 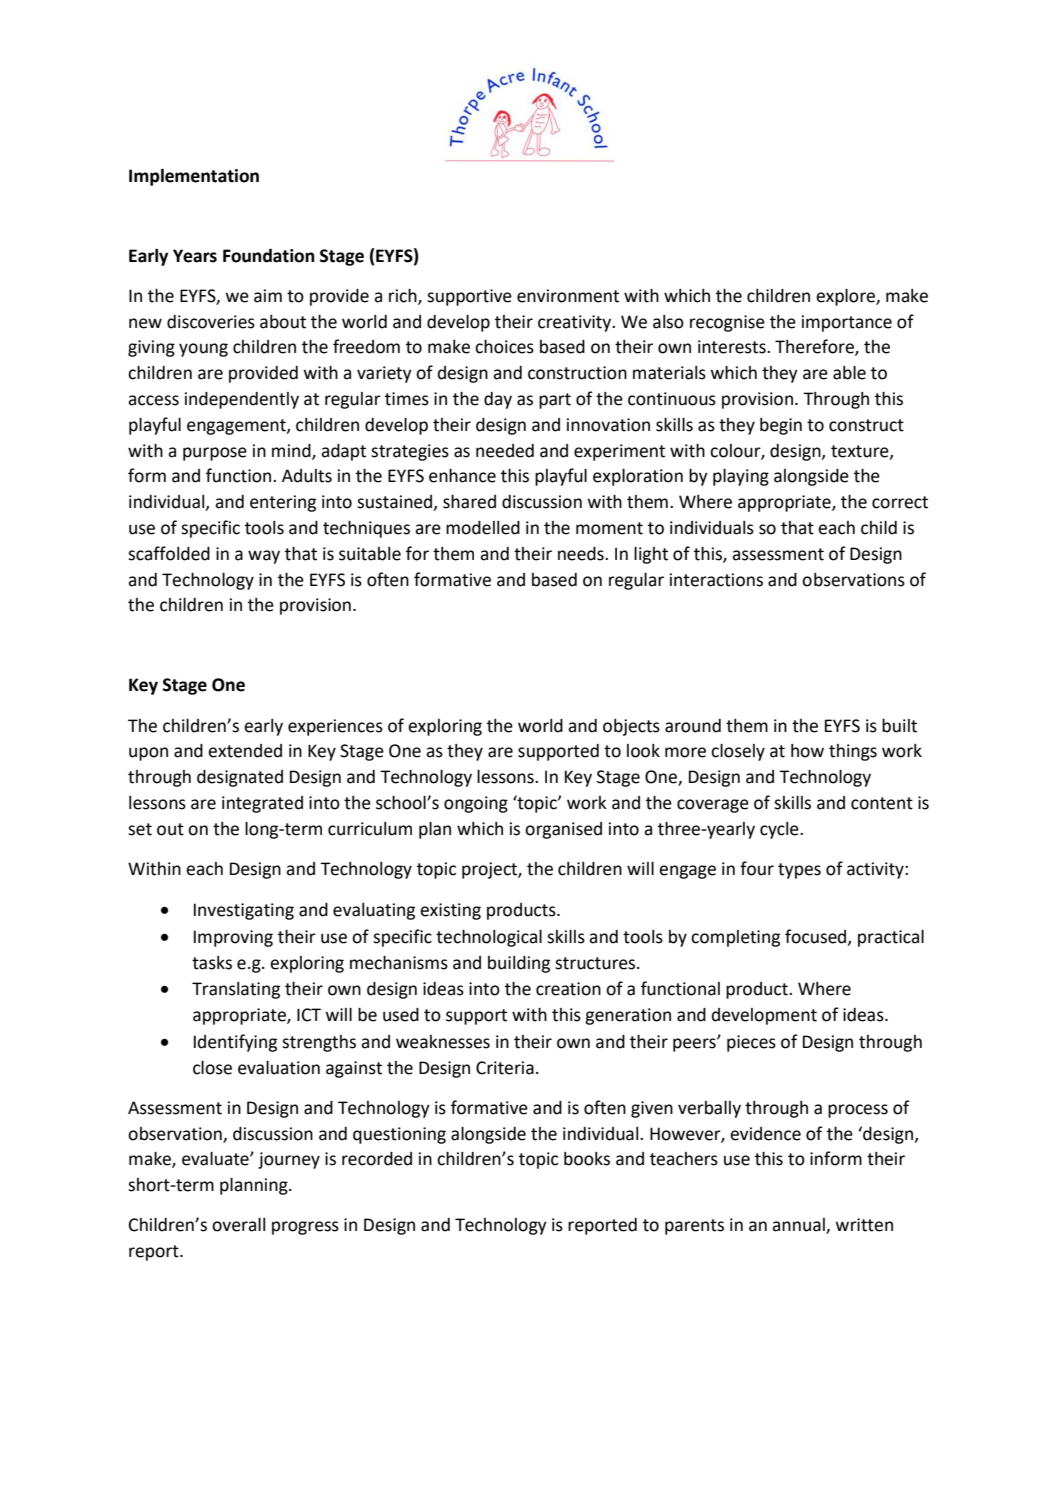 I want to click on Investigating, so click(x=244, y=911).
